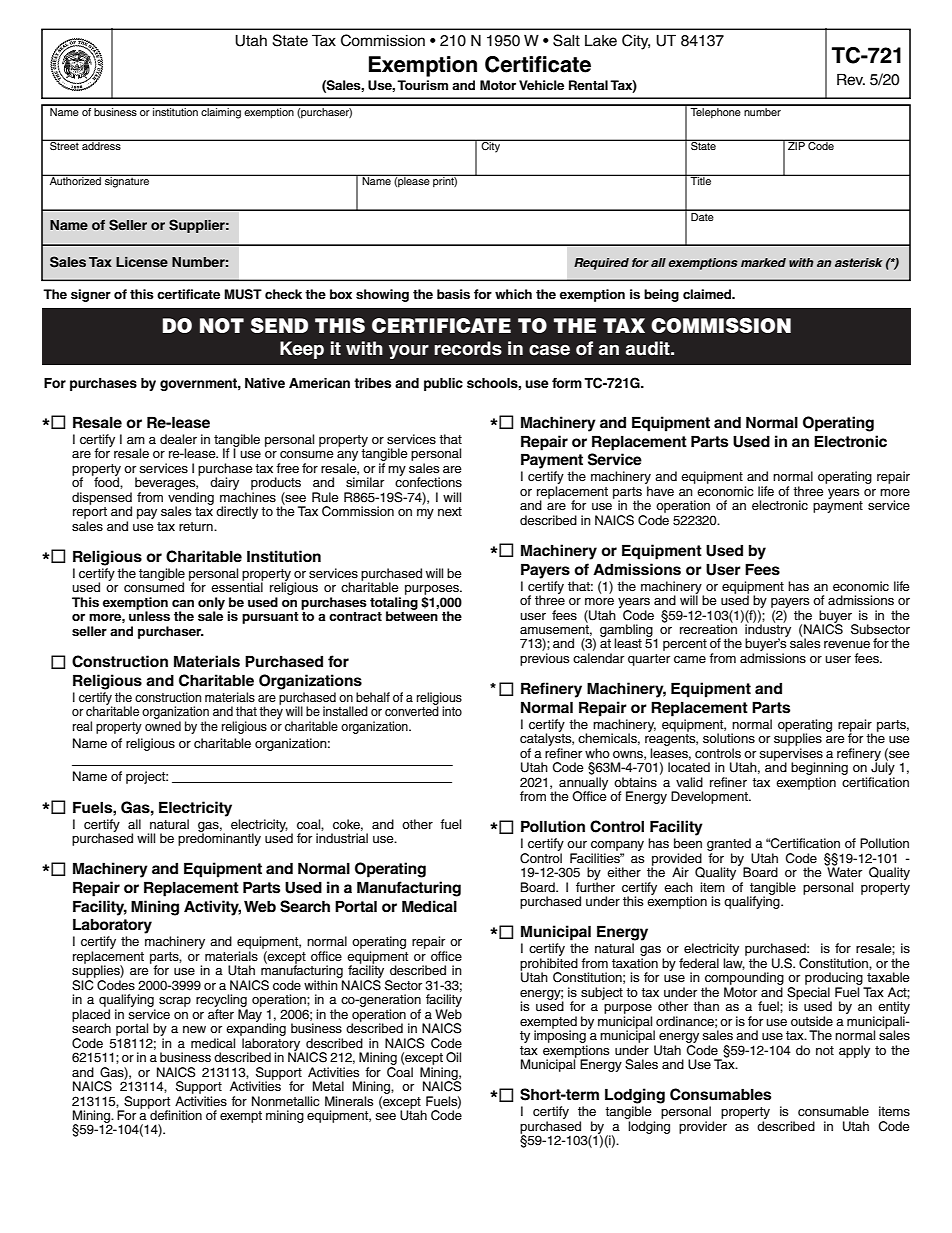 The width and height of the image is (952, 1233). I want to click on address, so click(101, 145).
